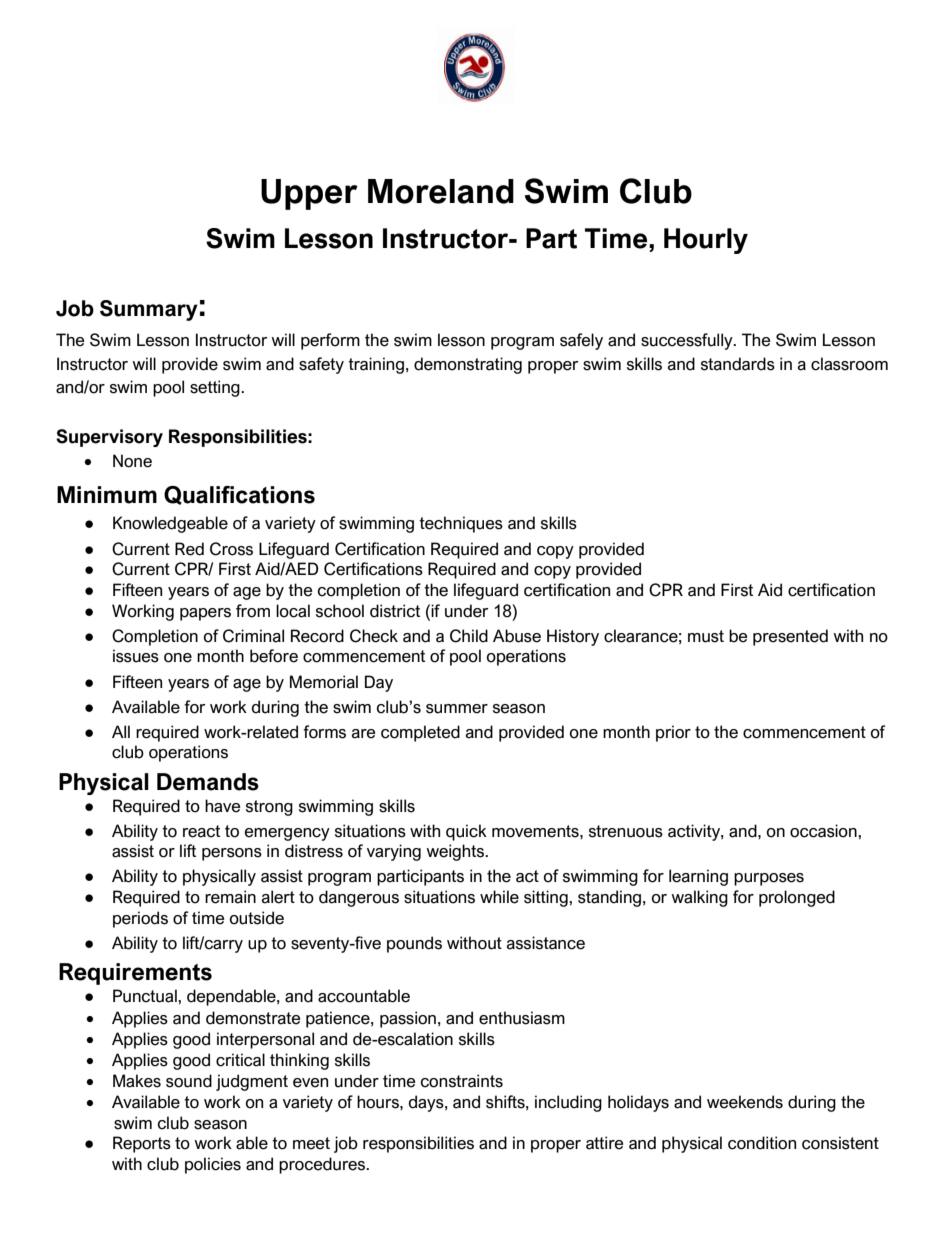  What do you see at coordinates (762, 1143) in the image?
I see `condition` at bounding box center [762, 1143].
